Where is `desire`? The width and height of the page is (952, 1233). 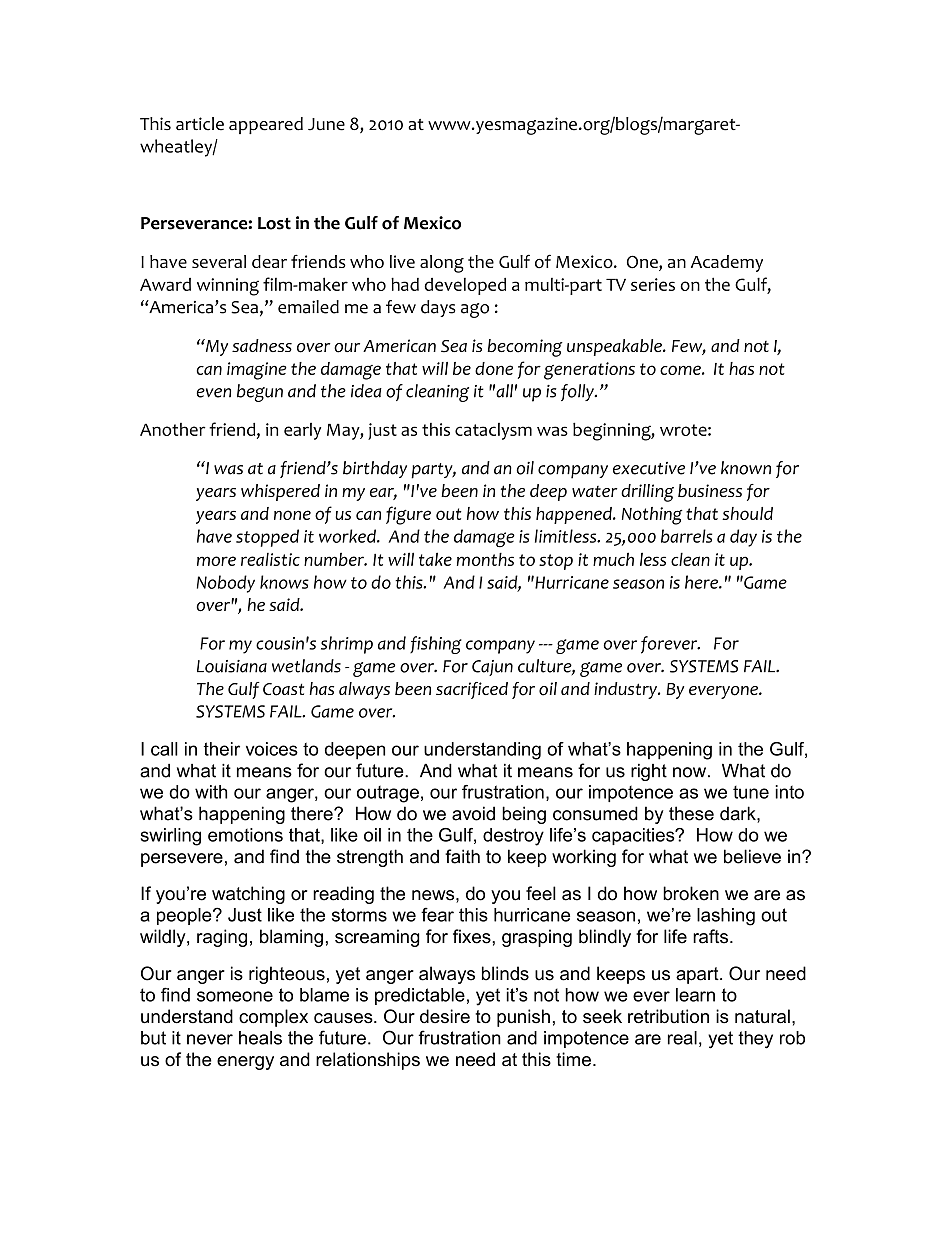
desire is located at coordinates (445, 1016).
